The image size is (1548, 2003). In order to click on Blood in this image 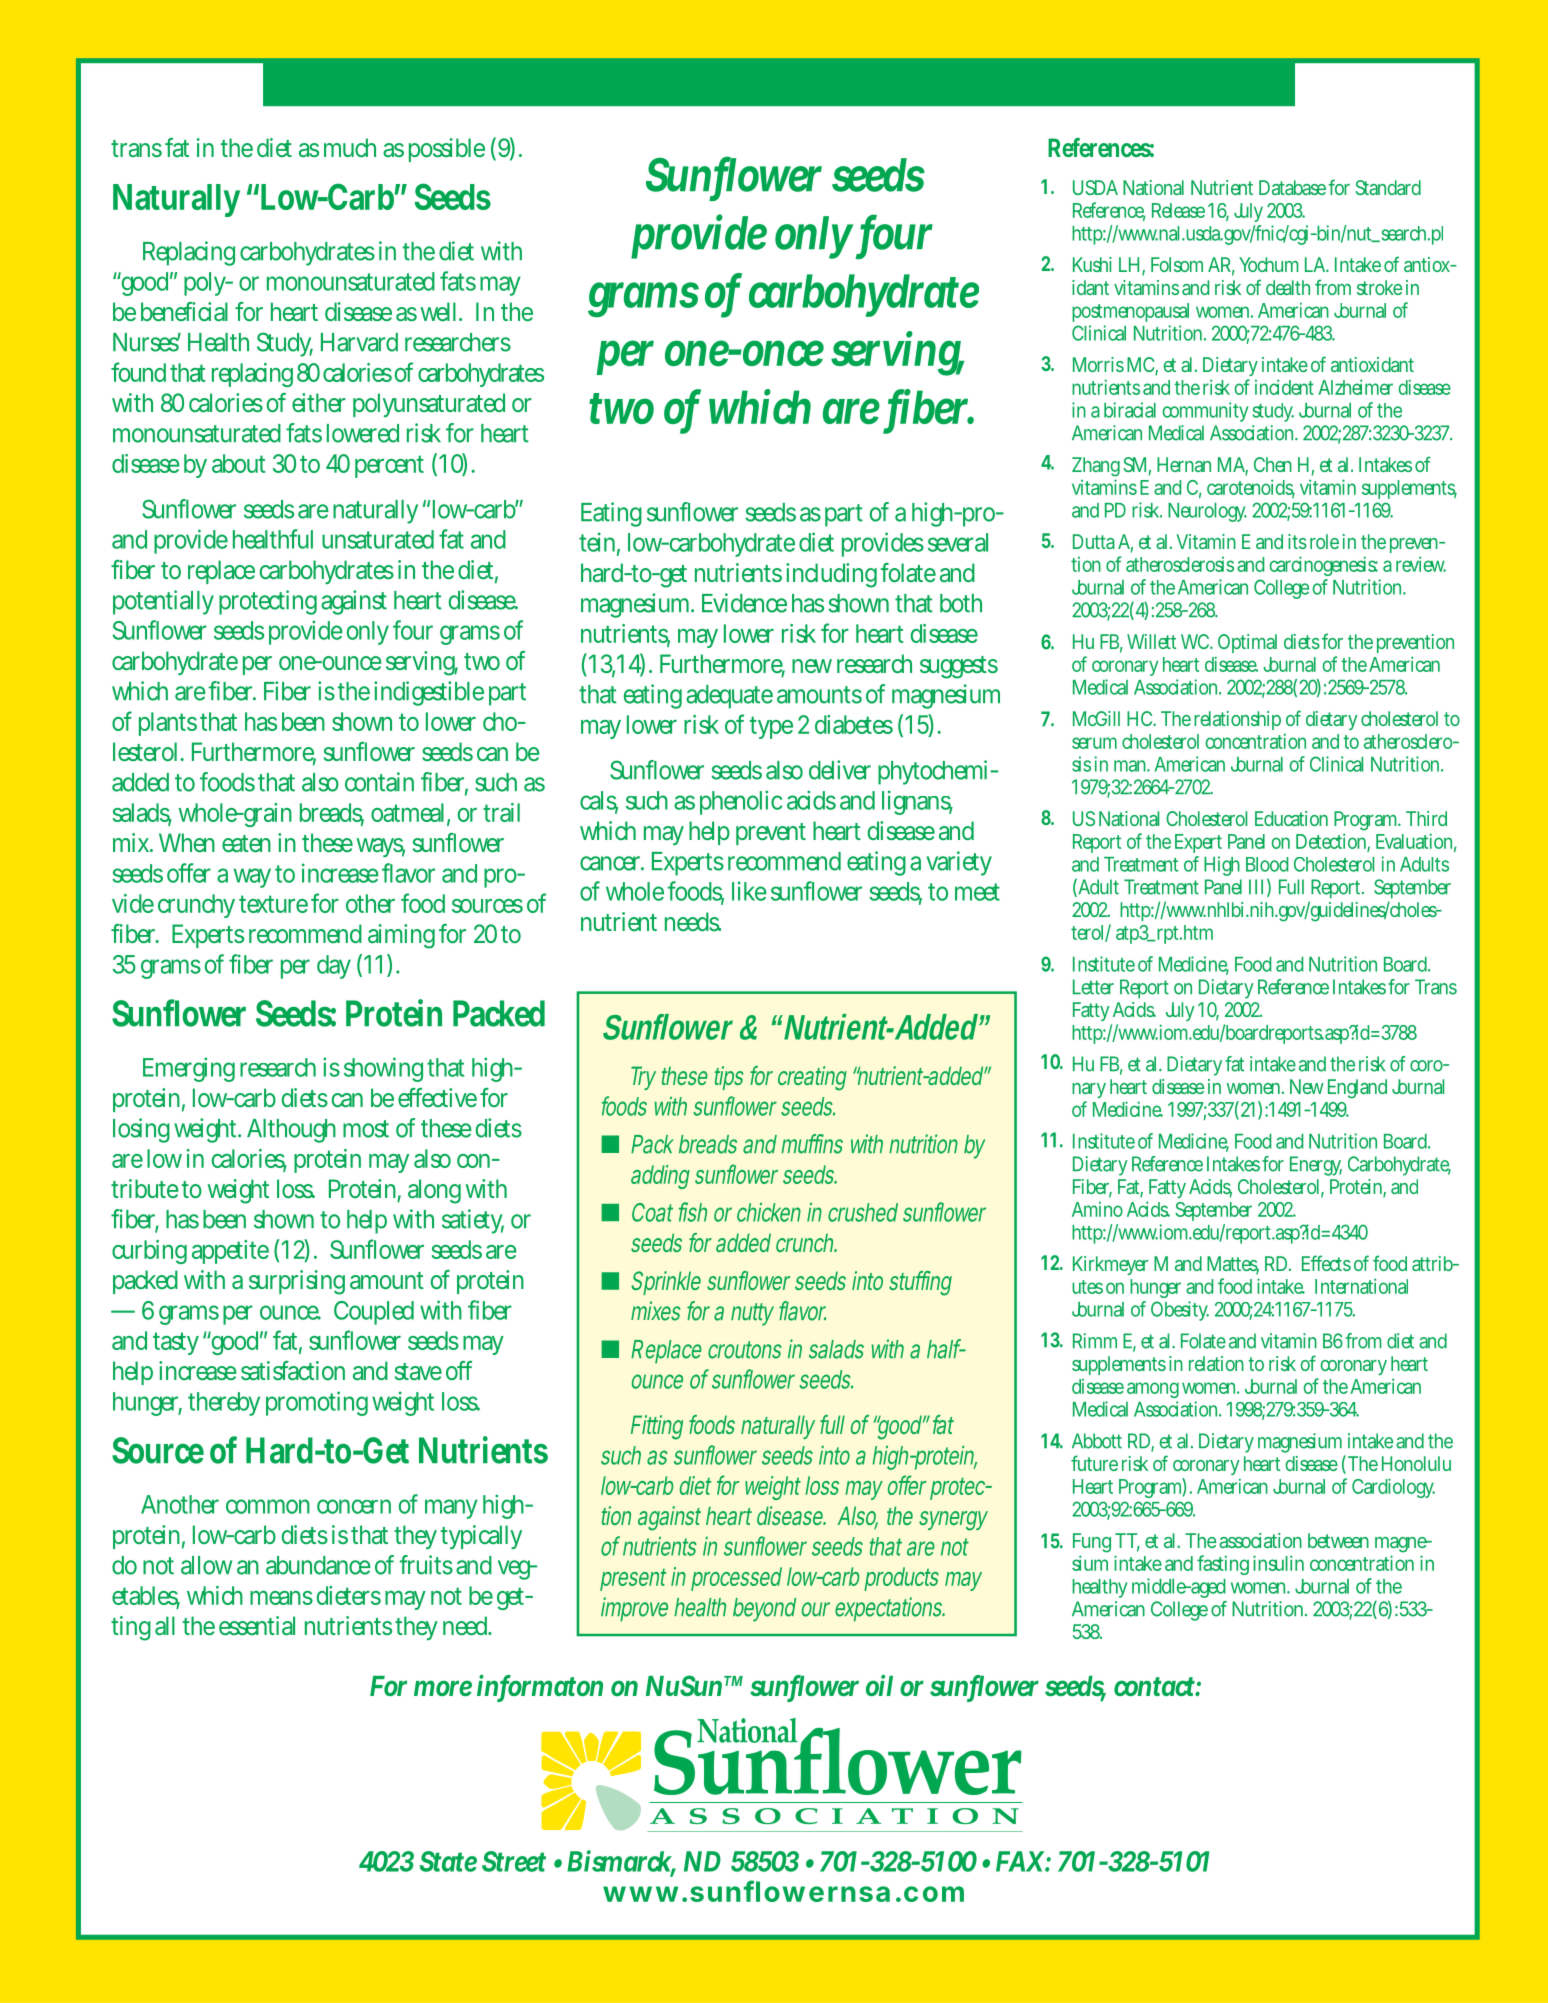, I will do `click(1267, 864)`.
